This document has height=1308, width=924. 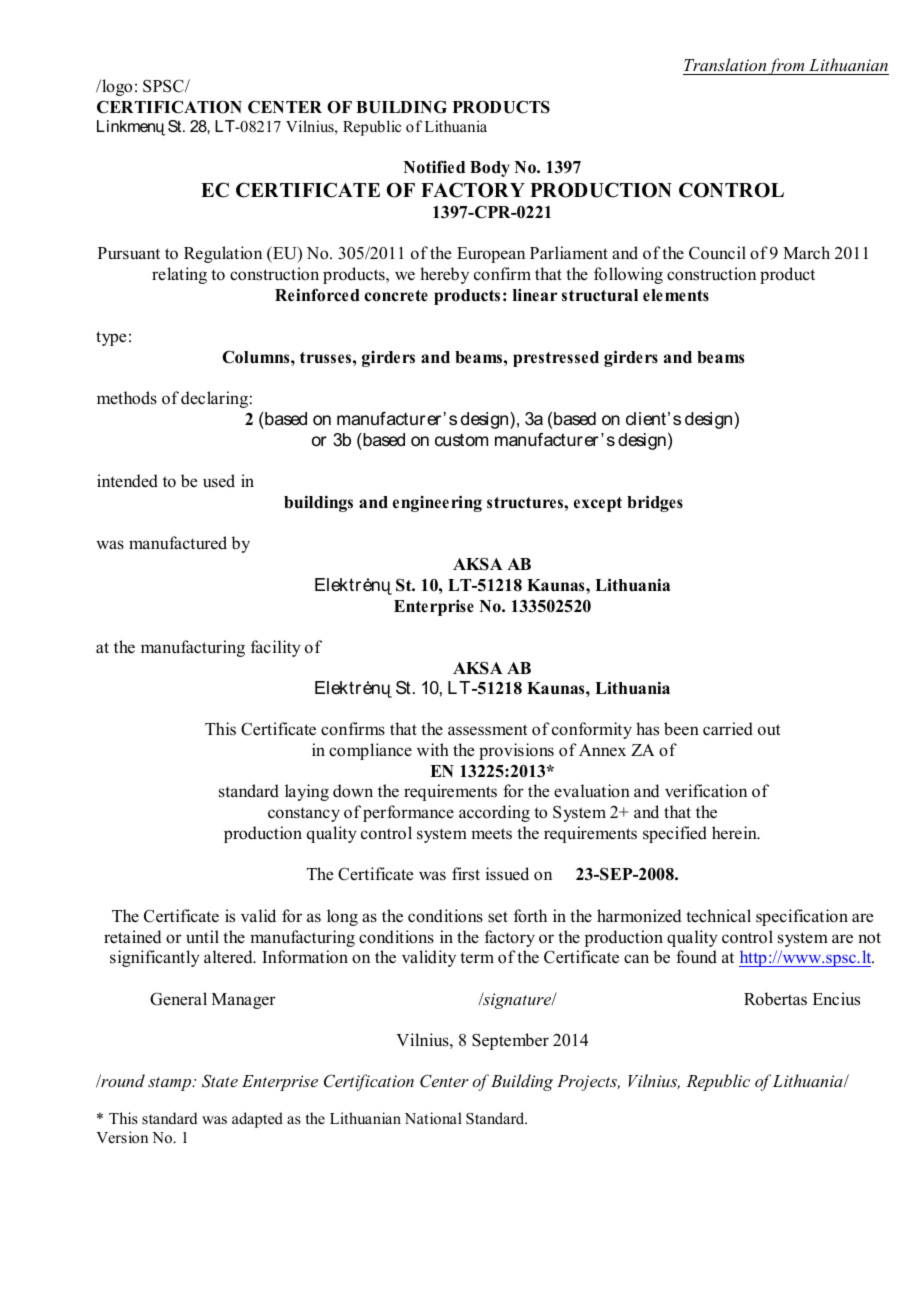 What do you see at coordinates (434, 167) in the document?
I see `Notified` at bounding box center [434, 167].
